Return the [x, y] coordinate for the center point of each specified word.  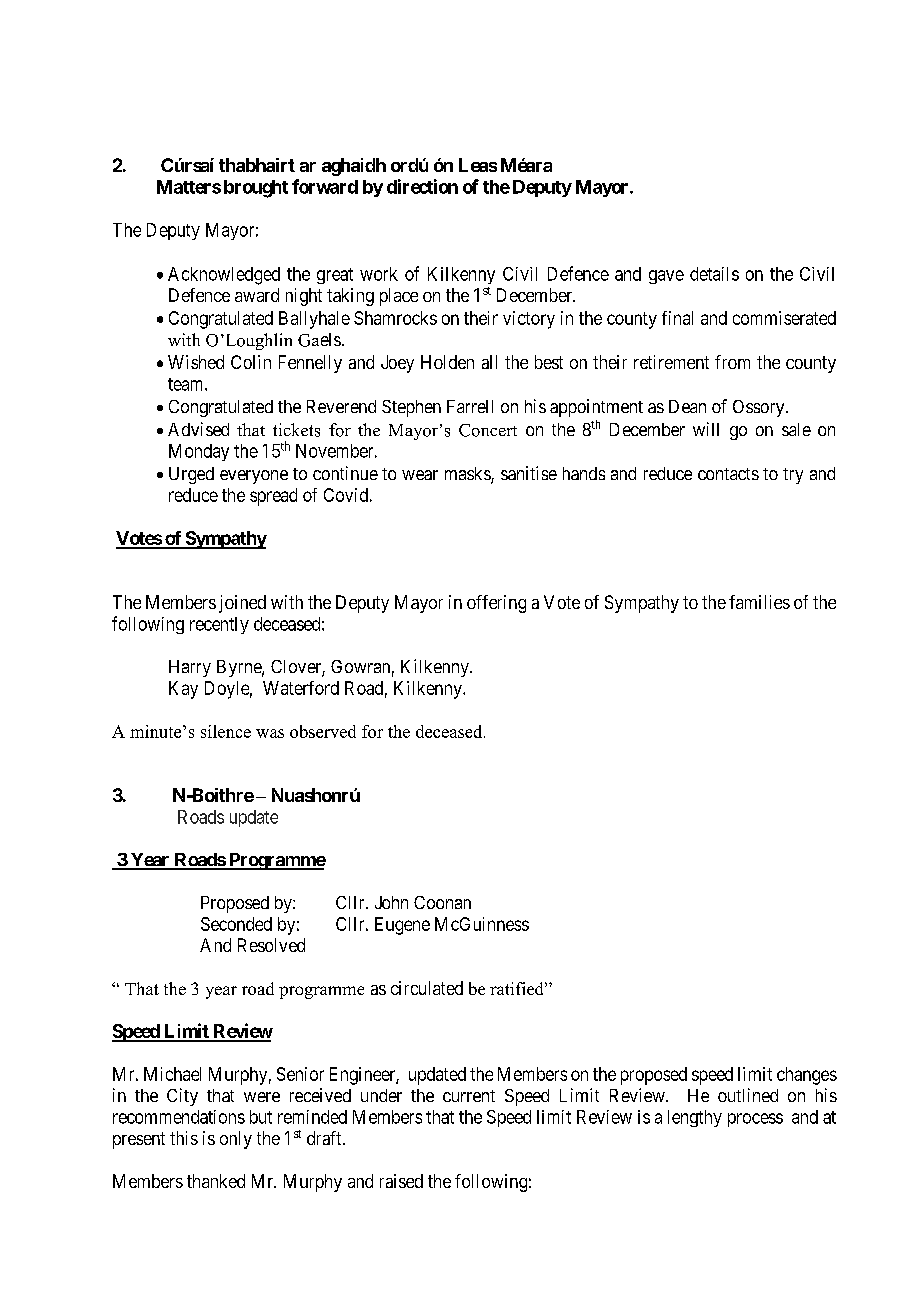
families [759, 602]
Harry [190, 668]
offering [496, 604]
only [236, 1140]
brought [256, 189]
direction [422, 186]
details [714, 274]
